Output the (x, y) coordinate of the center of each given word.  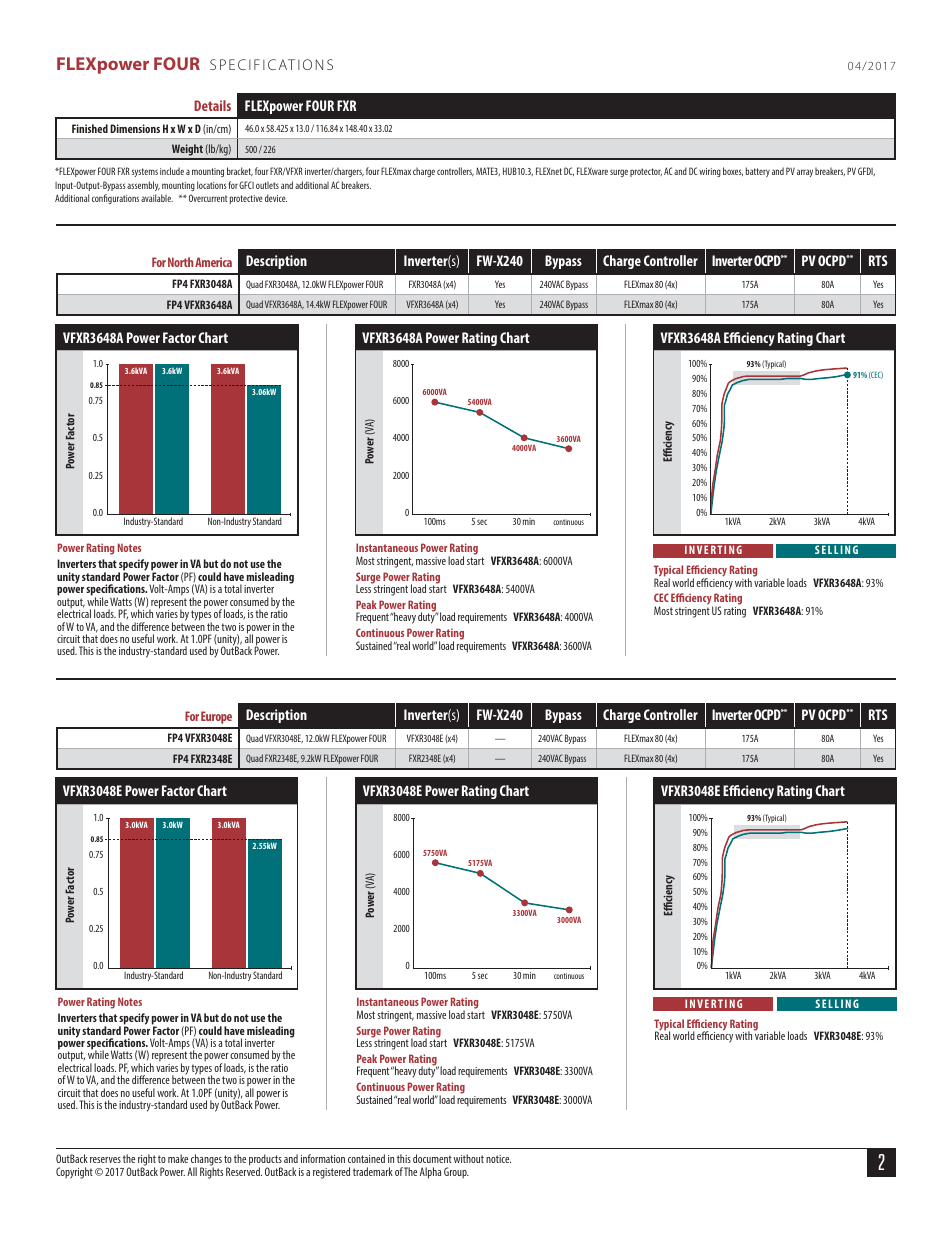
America (213, 262)
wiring (710, 172)
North (180, 262)
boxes (733, 171)
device (276, 198)
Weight (187, 151)
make (178, 1158)
